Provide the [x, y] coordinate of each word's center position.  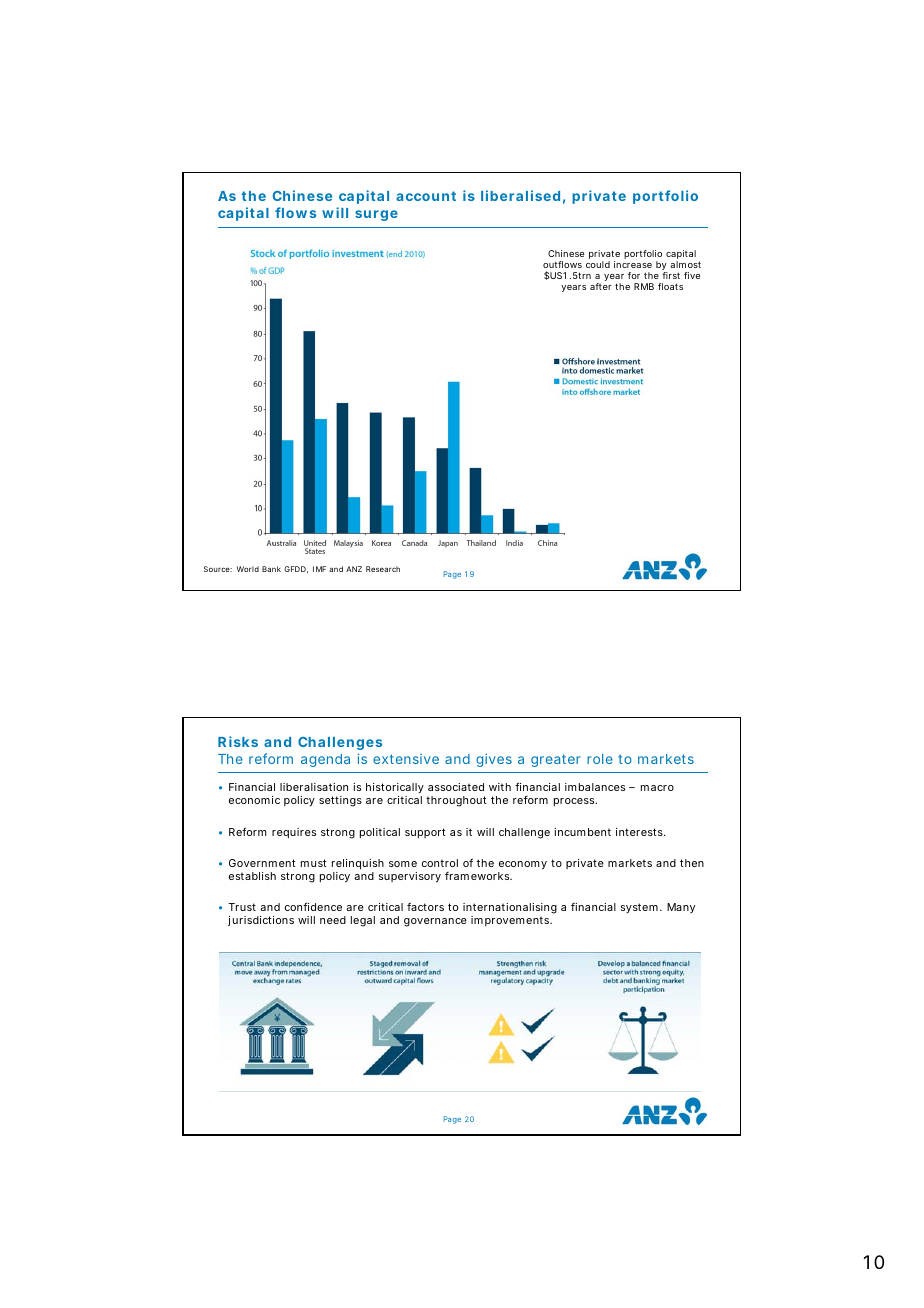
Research [383, 569]
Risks [238, 741]
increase [633, 264]
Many [681, 908]
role [600, 759]
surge [376, 215]
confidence [313, 906]
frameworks [478, 876]
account [426, 196]
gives [494, 760]
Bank [271, 569]
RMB [644, 286]
